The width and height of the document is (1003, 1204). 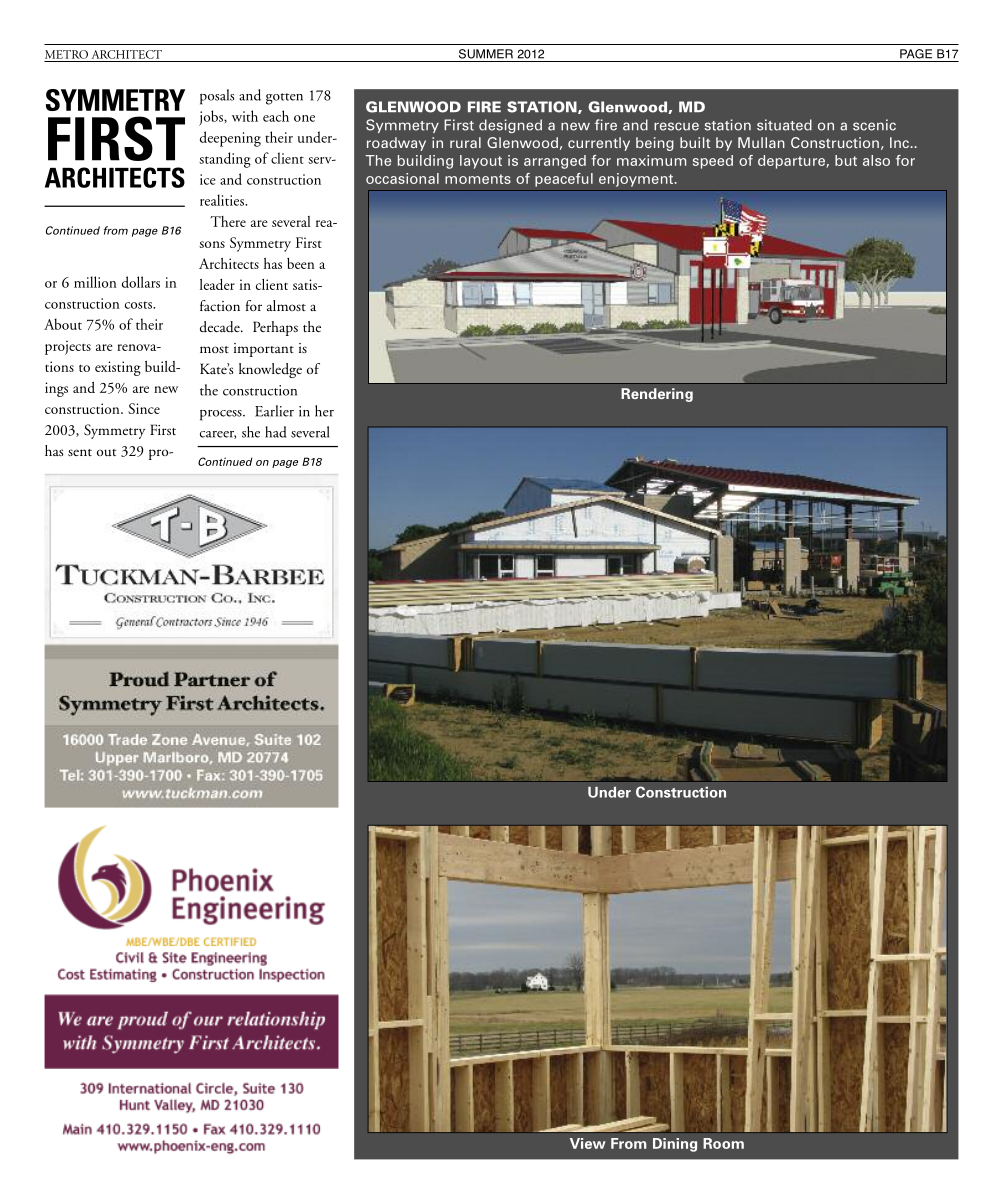 I want to click on sent, so click(x=80, y=452).
